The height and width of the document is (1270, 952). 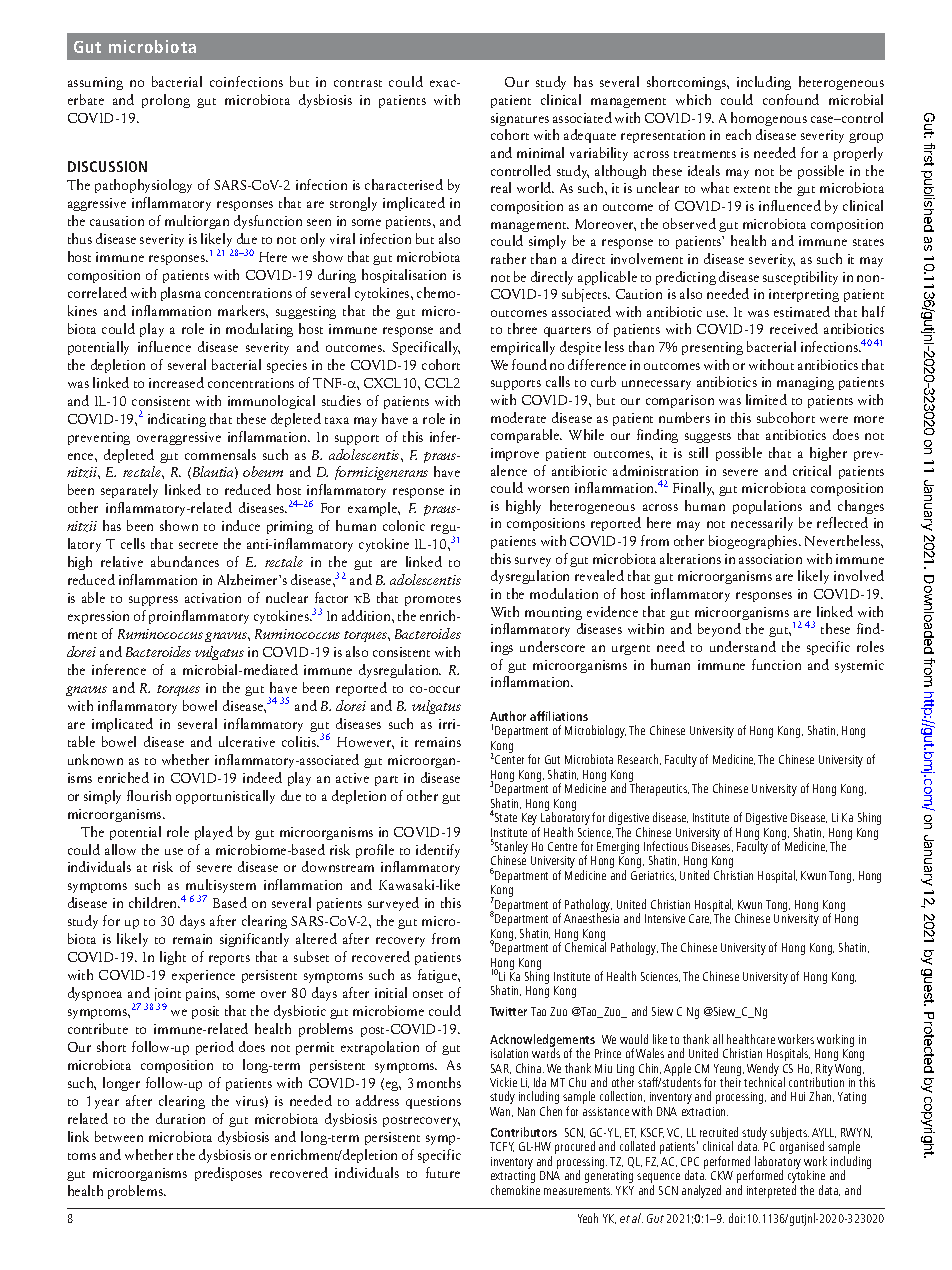 What do you see at coordinates (433, 601) in the document?
I see `promotes` at bounding box center [433, 601].
